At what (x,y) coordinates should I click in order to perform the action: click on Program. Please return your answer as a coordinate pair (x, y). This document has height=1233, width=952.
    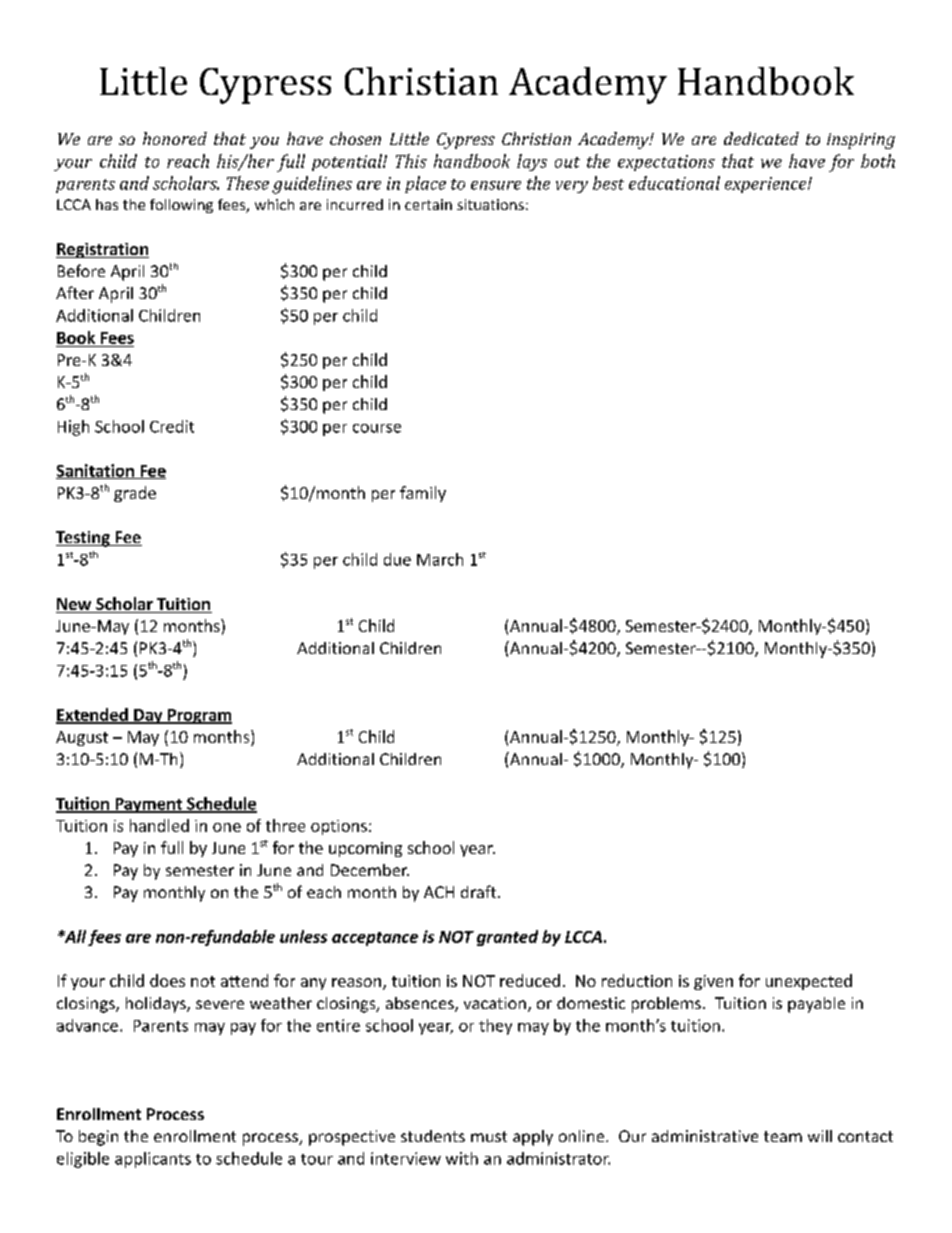
    Looking at the image, I should click on (199, 716).
